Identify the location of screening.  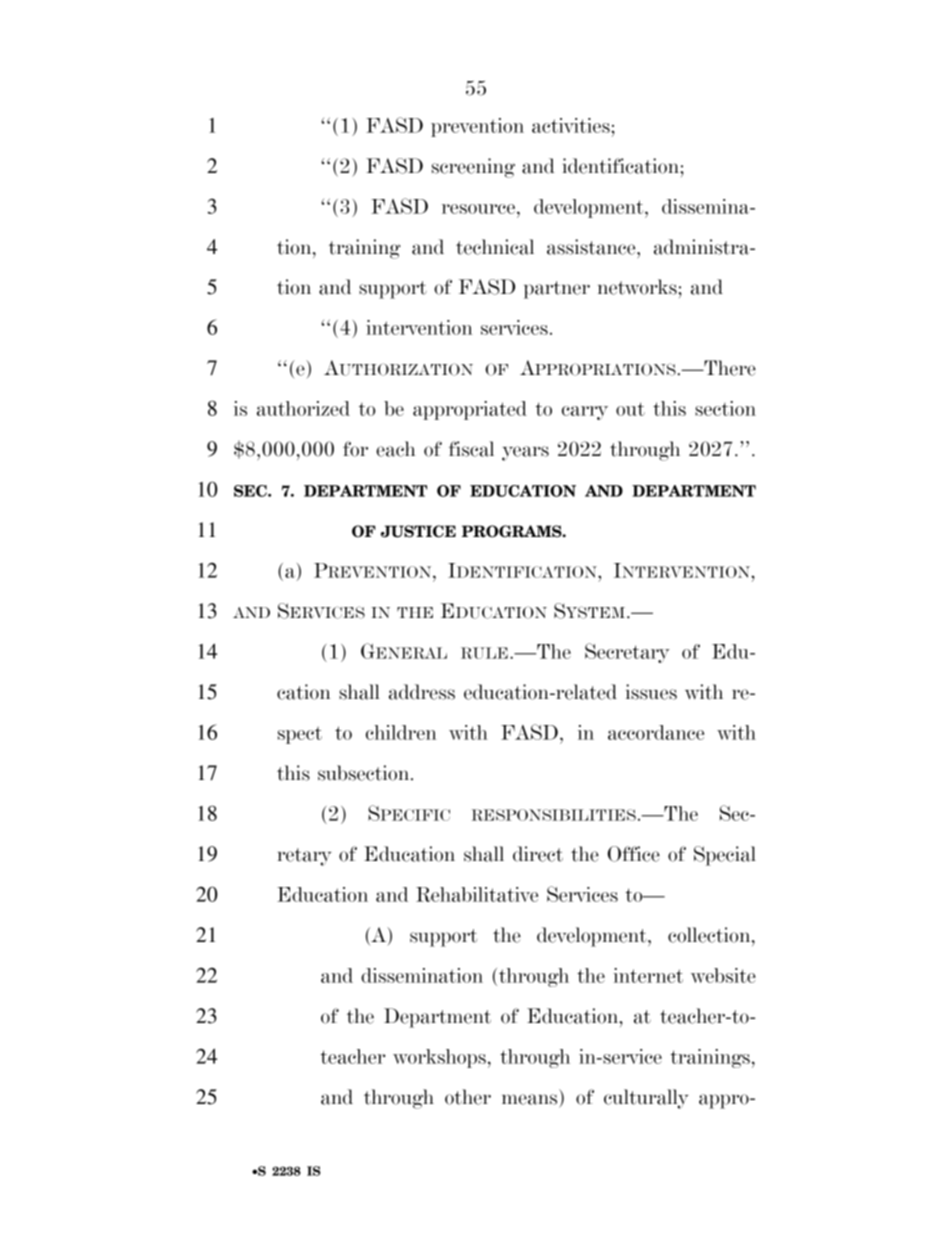
(473, 168).
